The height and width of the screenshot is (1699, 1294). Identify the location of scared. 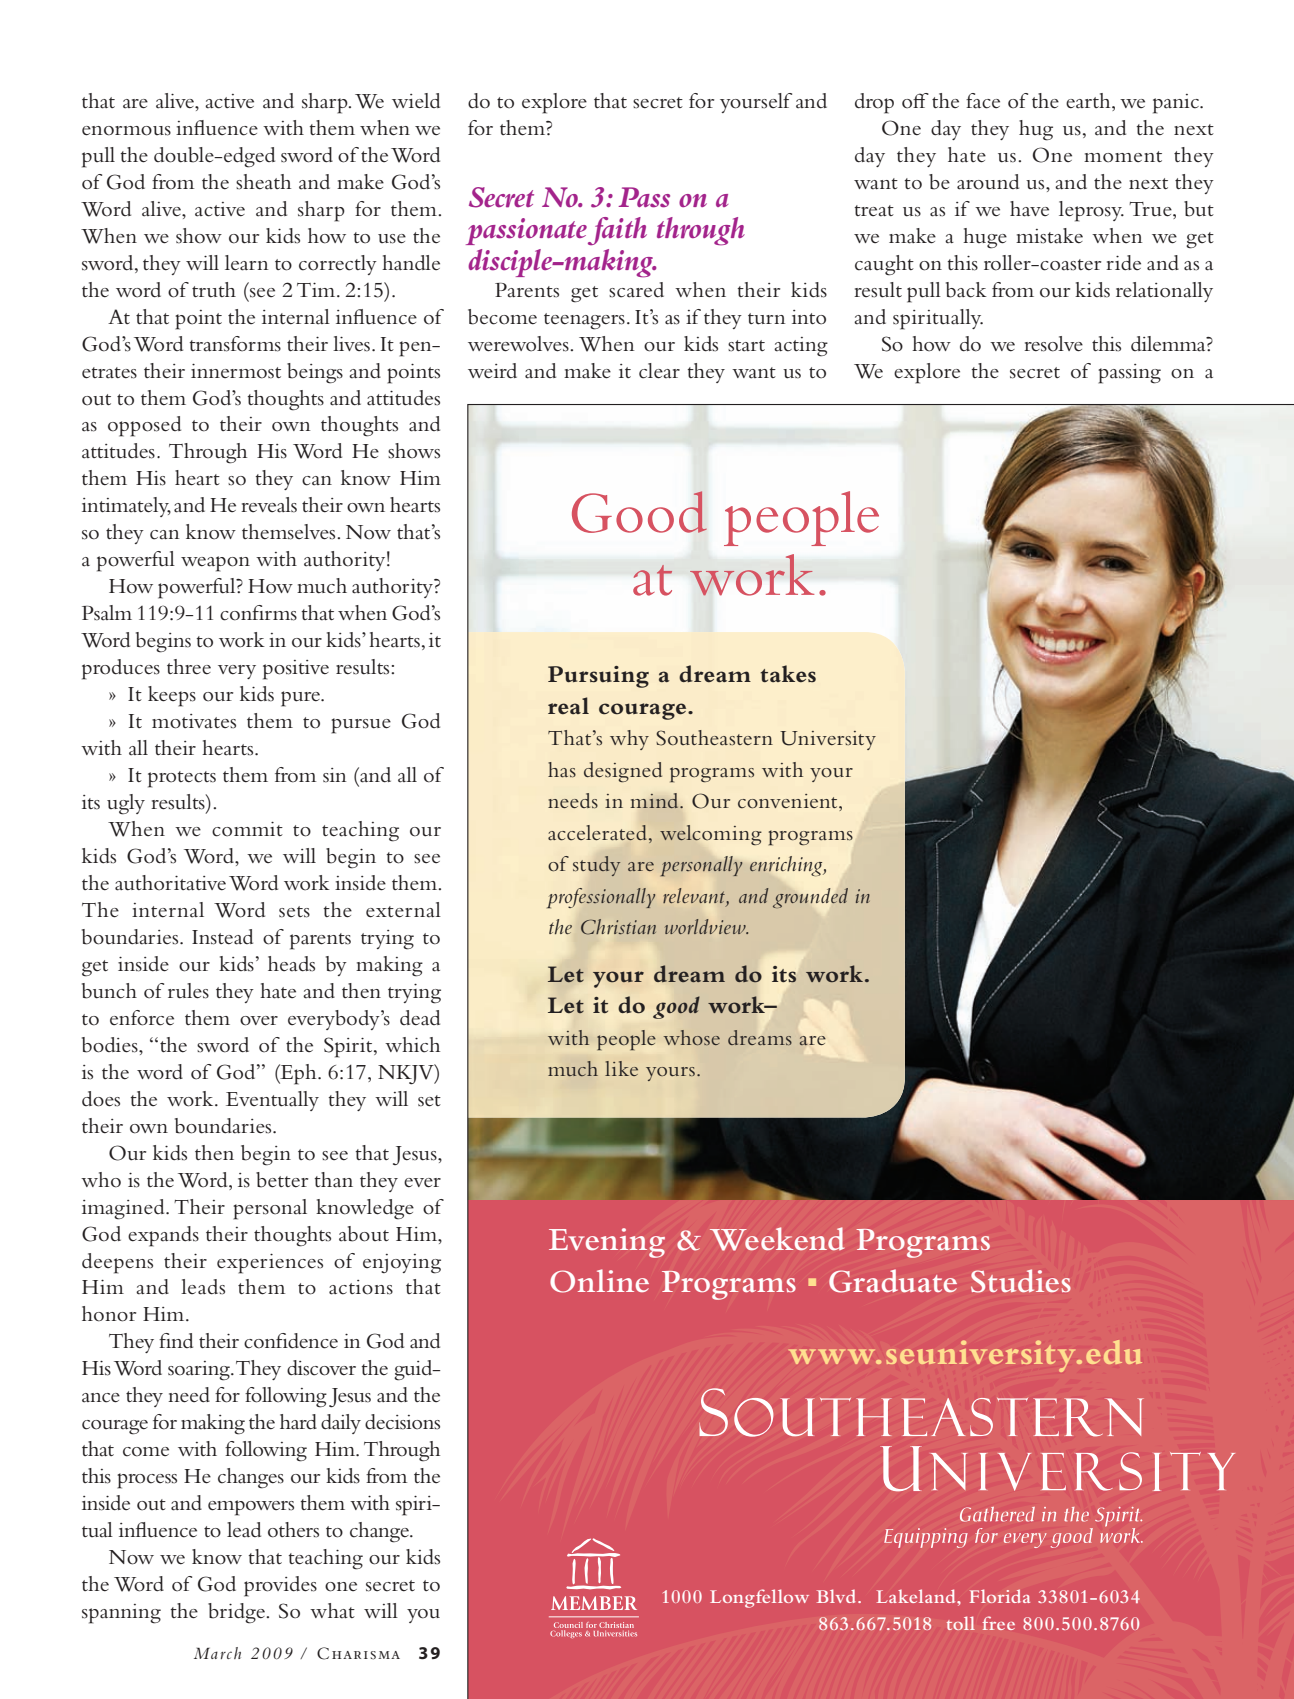
(636, 290).
